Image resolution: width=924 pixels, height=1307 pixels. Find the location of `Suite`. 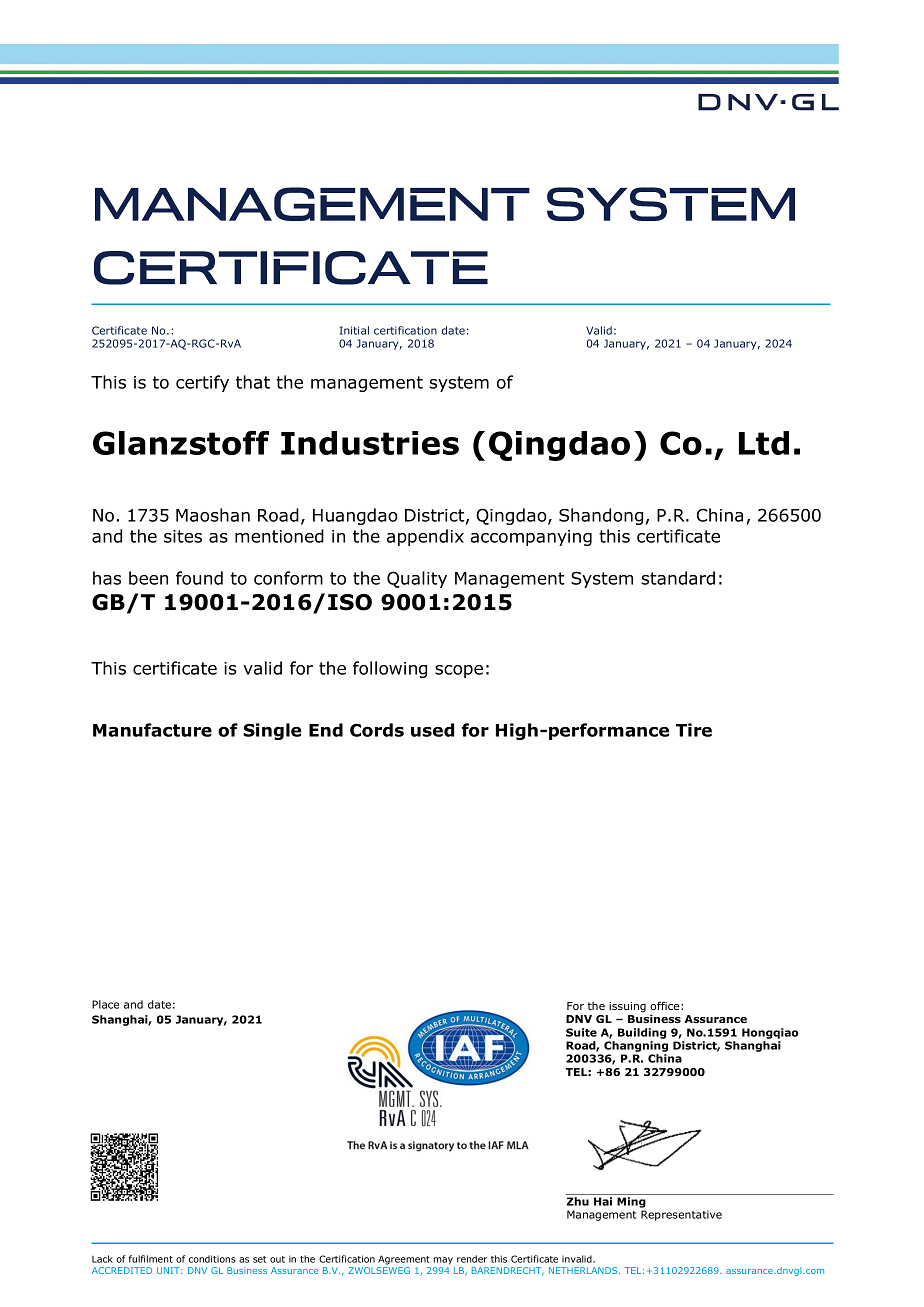

Suite is located at coordinates (581, 1032).
